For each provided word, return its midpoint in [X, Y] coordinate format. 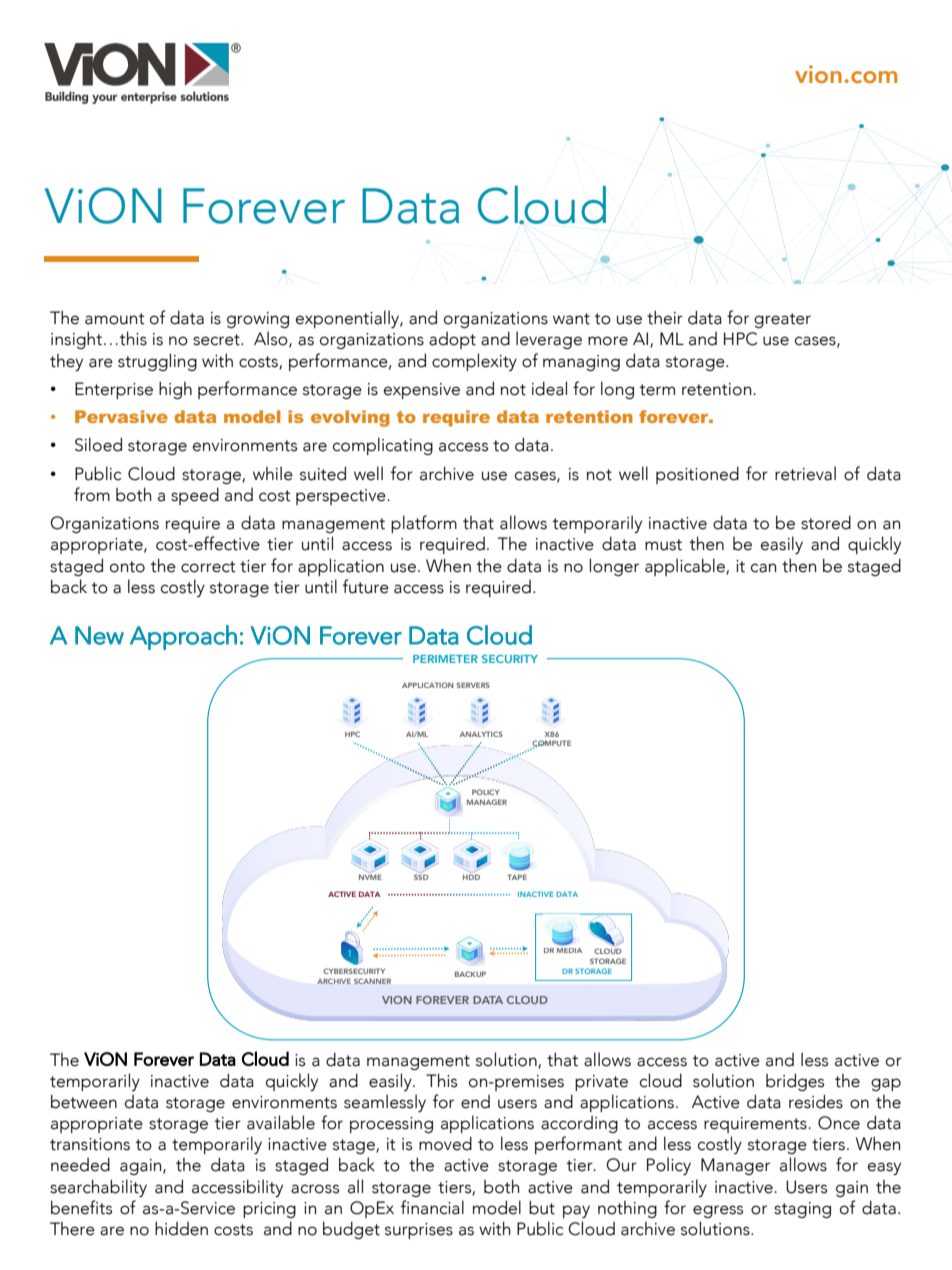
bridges [795, 1082]
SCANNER [372, 981]
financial [432, 1207]
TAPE [517, 877]
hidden [181, 1228]
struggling [157, 362]
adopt [452, 340]
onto [127, 567]
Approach [183, 637]
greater [782, 320]
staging [802, 1210]
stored [826, 522]
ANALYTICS [481, 734]
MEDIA [569, 950]
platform [424, 524]
